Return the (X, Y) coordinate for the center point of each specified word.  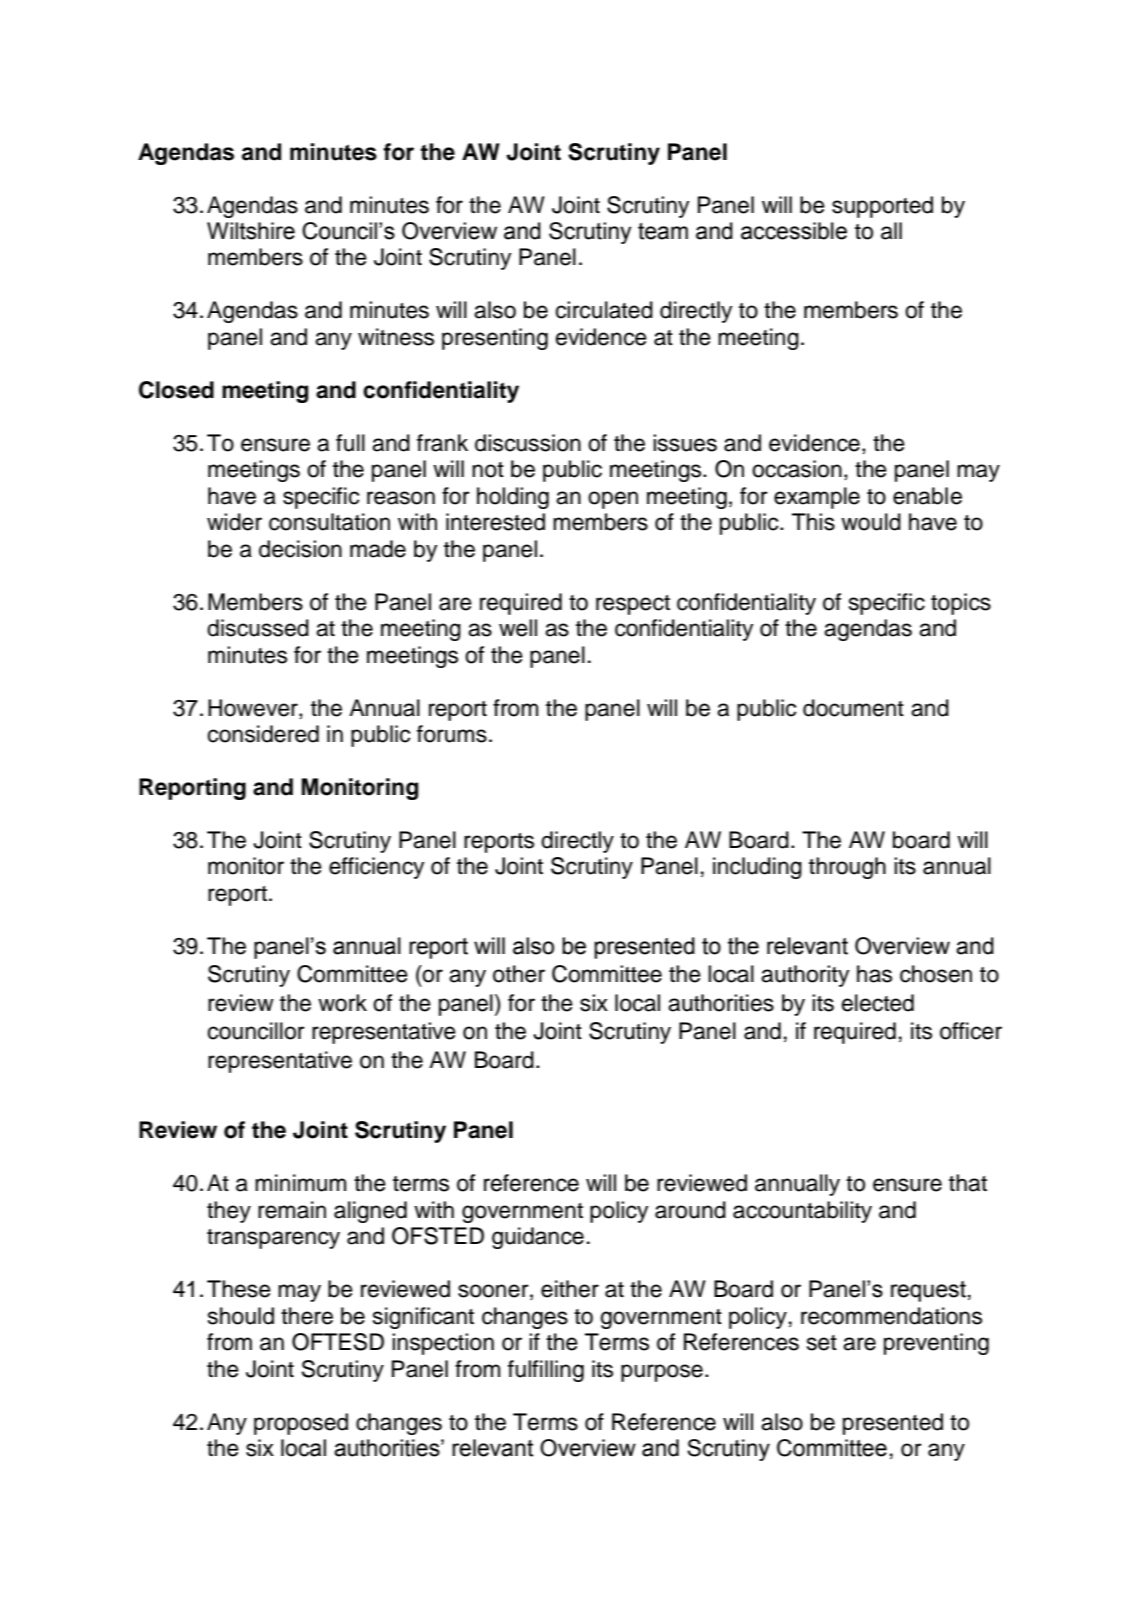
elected (878, 1003)
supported (882, 207)
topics (961, 604)
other (519, 974)
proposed (301, 1424)
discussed (258, 628)
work (342, 1003)
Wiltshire (251, 231)
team (663, 231)
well (518, 628)
